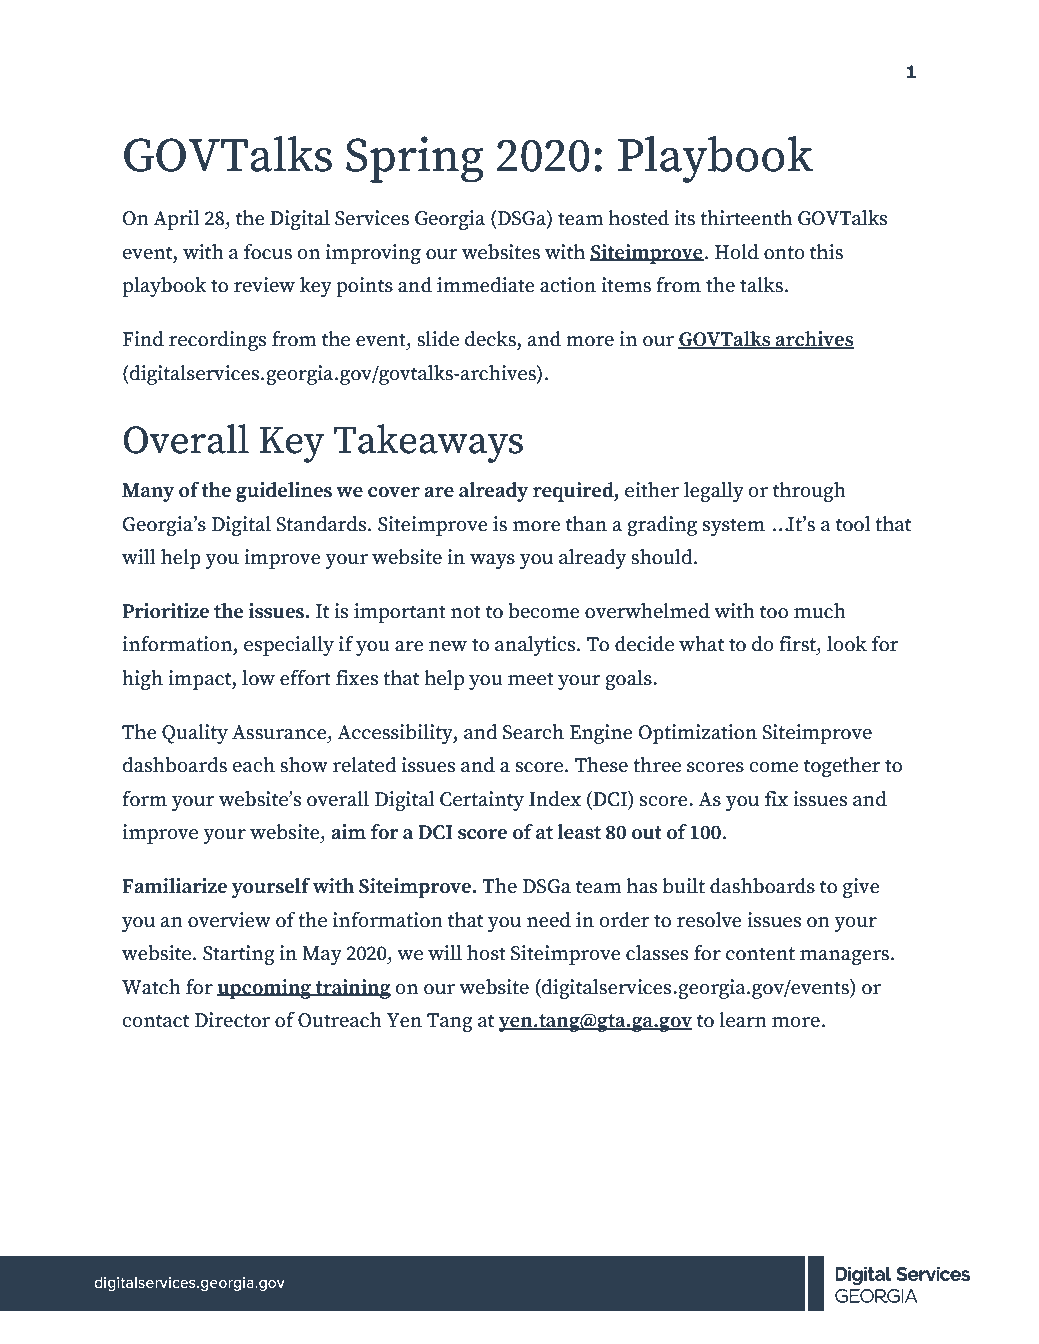  Describe the element at coordinates (842, 767) in the screenshot. I see `together` at that location.
